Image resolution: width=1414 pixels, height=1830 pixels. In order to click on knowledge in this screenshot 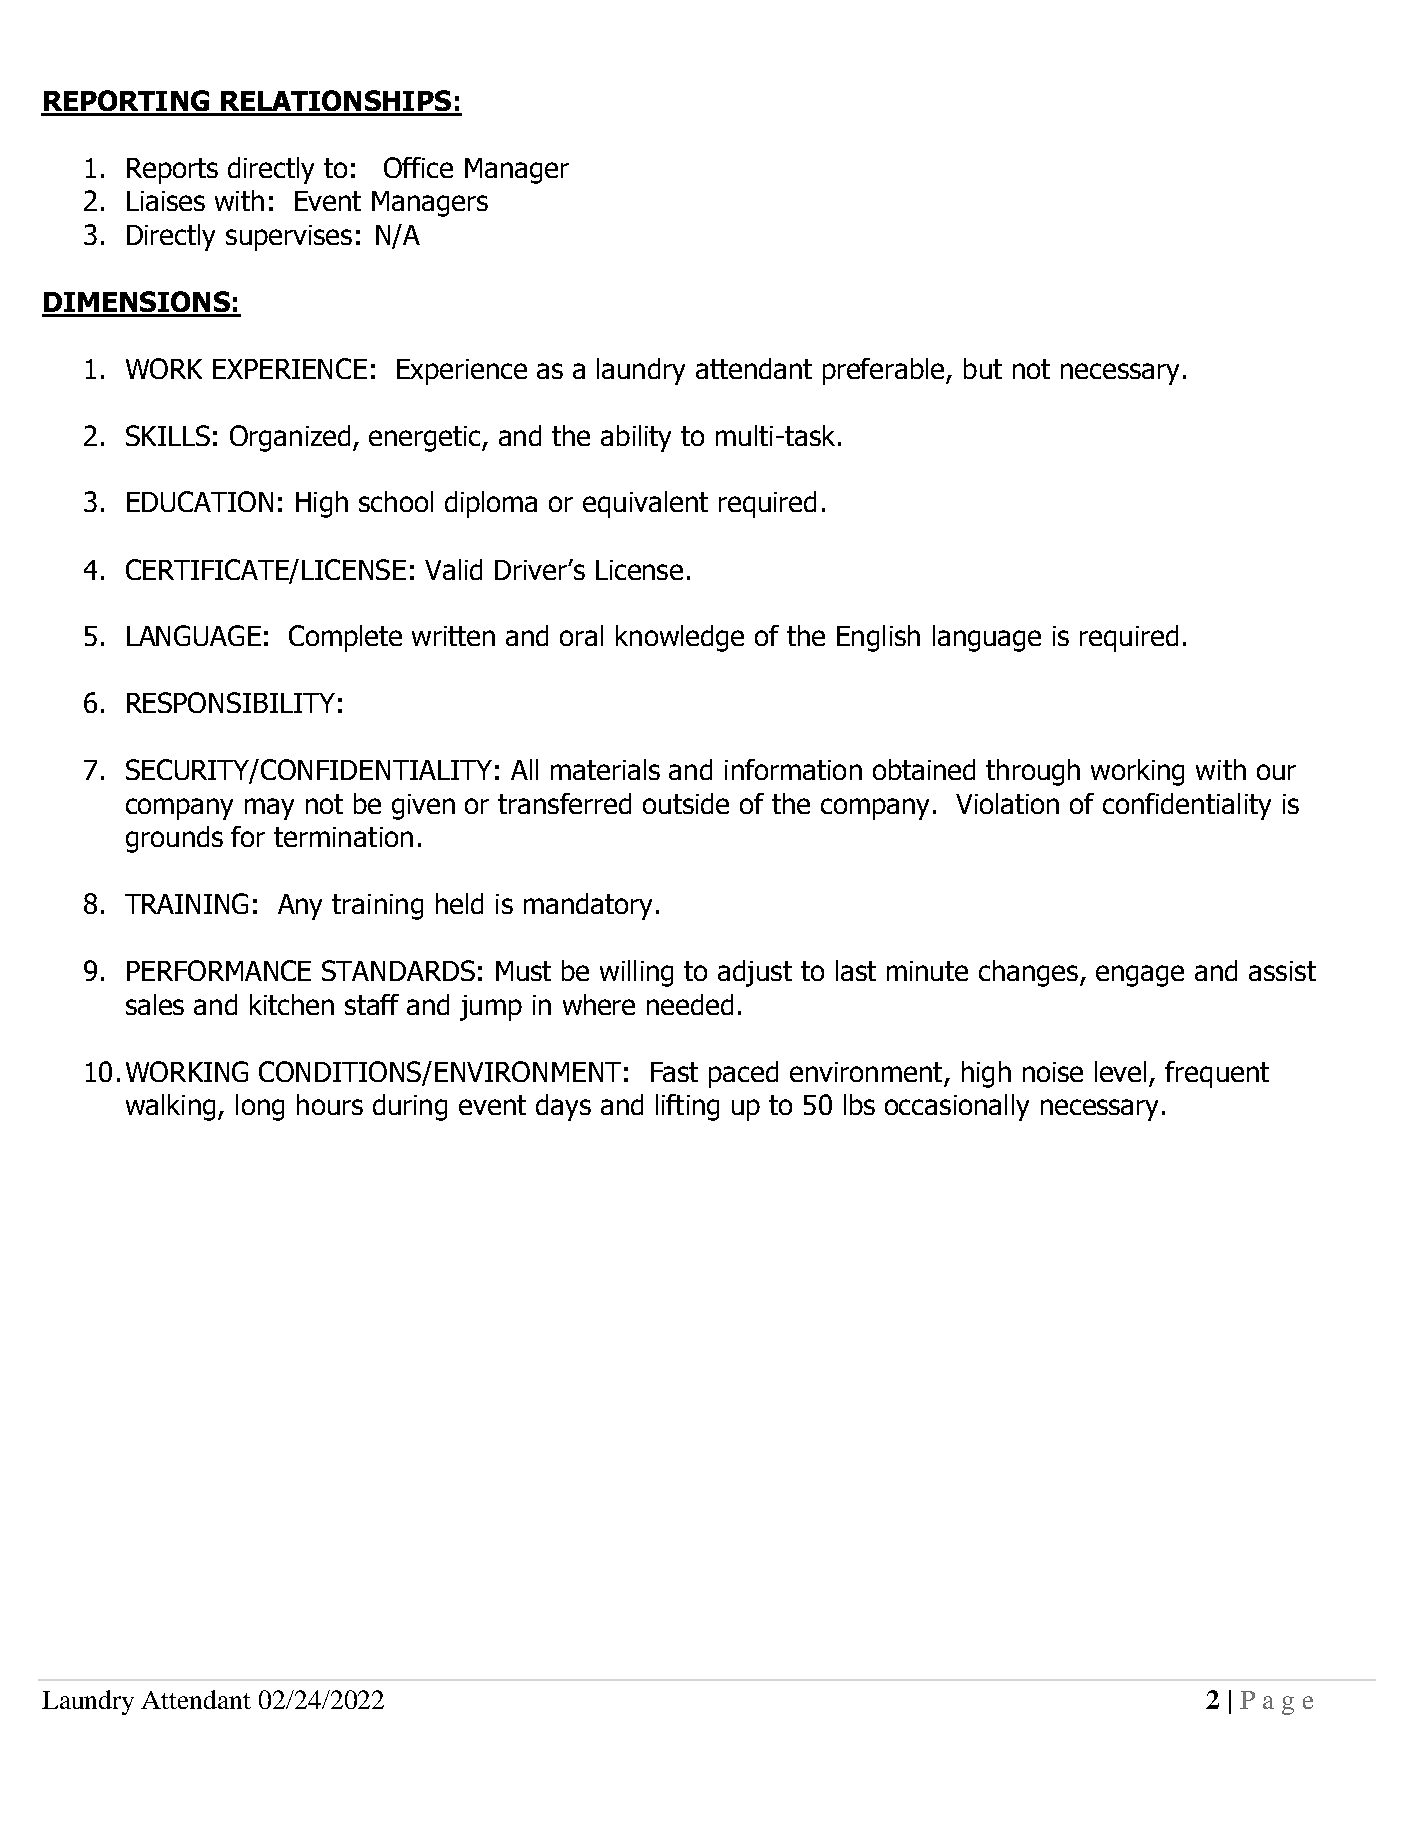, I will do `click(680, 638)`.
